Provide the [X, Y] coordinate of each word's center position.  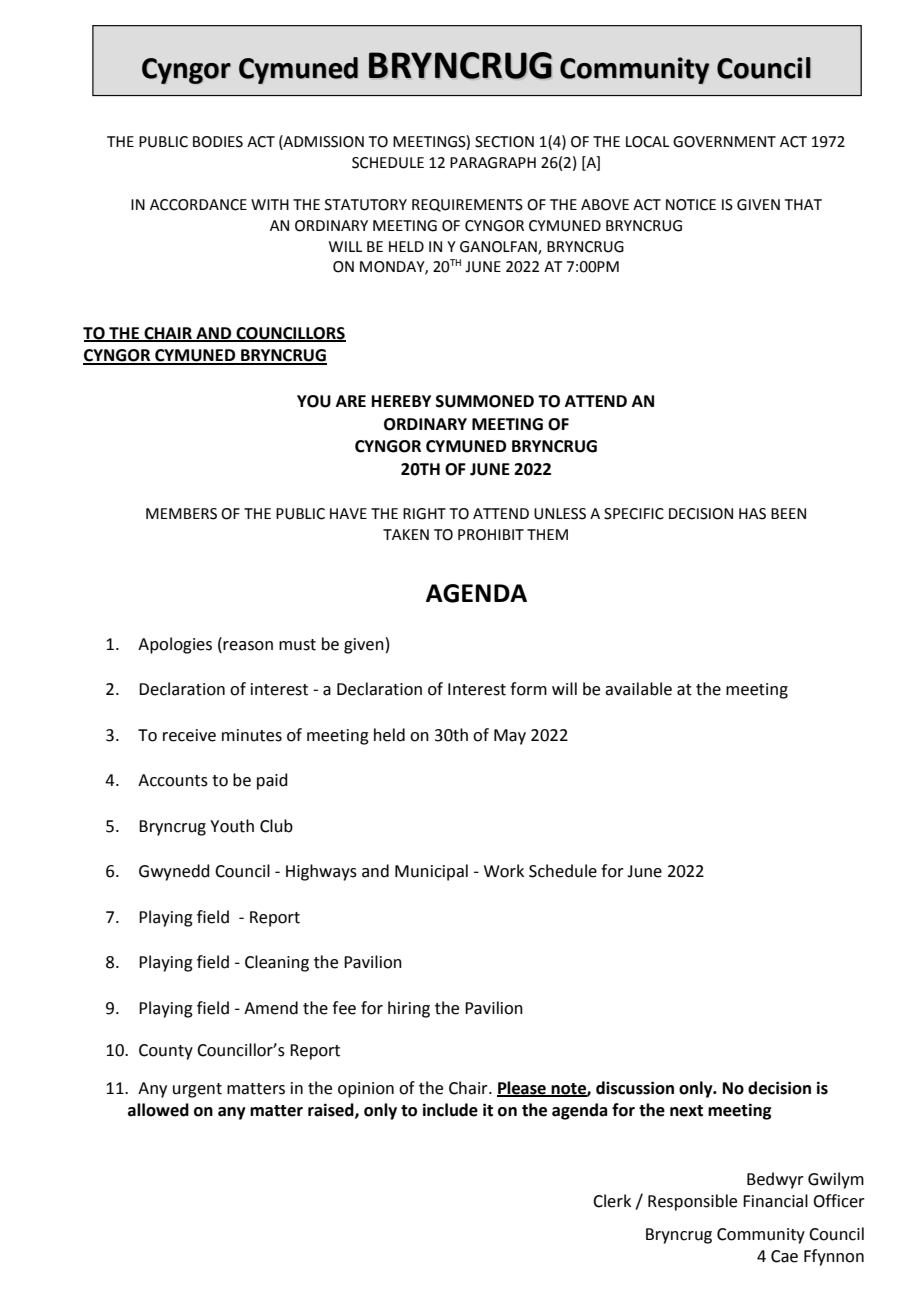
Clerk [612, 1201]
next [686, 1111]
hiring [409, 1009]
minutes [252, 735]
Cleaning [277, 963]
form [528, 689]
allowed [158, 1110]
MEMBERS [181, 514]
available [638, 689]
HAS [752, 514]
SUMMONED [485, 401]
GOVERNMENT [724, 142]
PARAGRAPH [493, 163]
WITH [270, 204]
